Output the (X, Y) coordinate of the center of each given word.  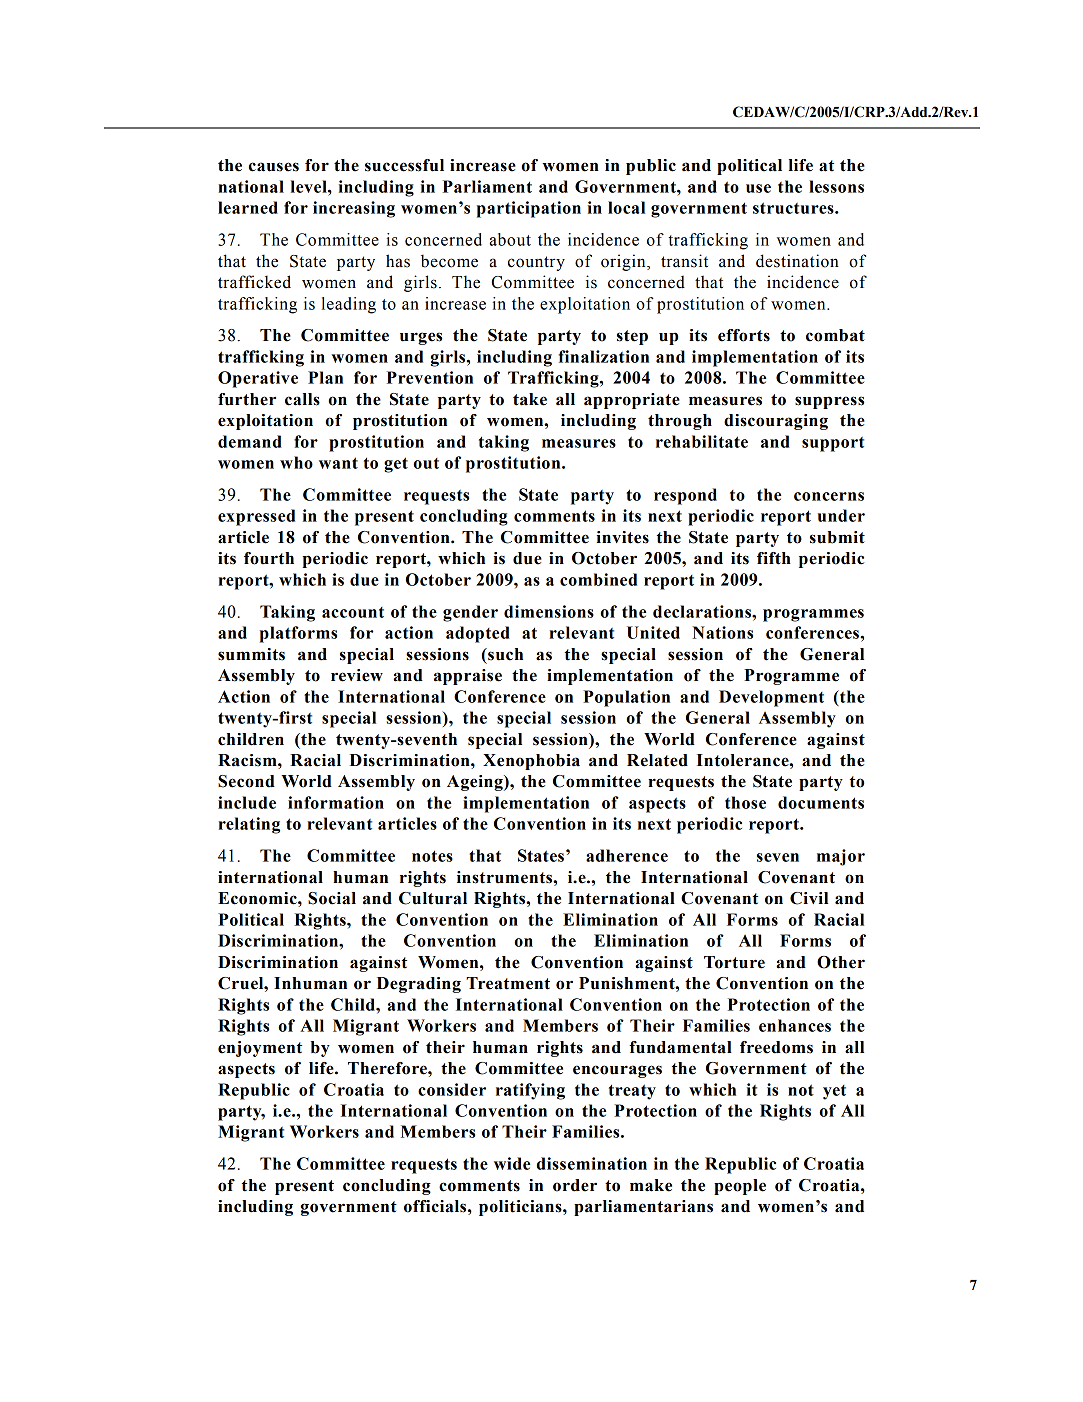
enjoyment (260, 1049)
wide (512, 1163)
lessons (836, 186)
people (740, 1187)
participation (529, 209)
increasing (354, 209)
